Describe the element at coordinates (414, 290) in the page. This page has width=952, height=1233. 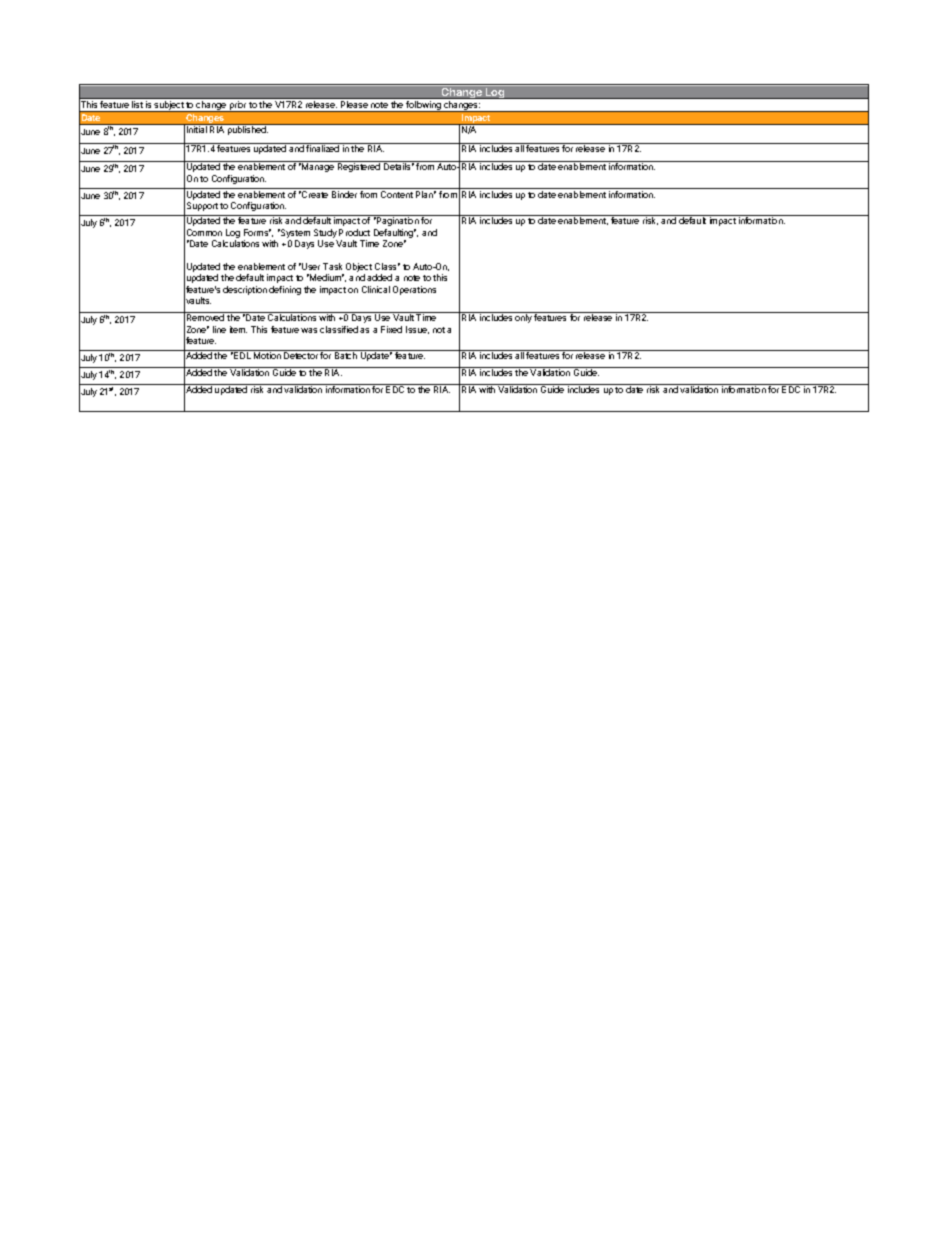
I see `Operations` at that location.
